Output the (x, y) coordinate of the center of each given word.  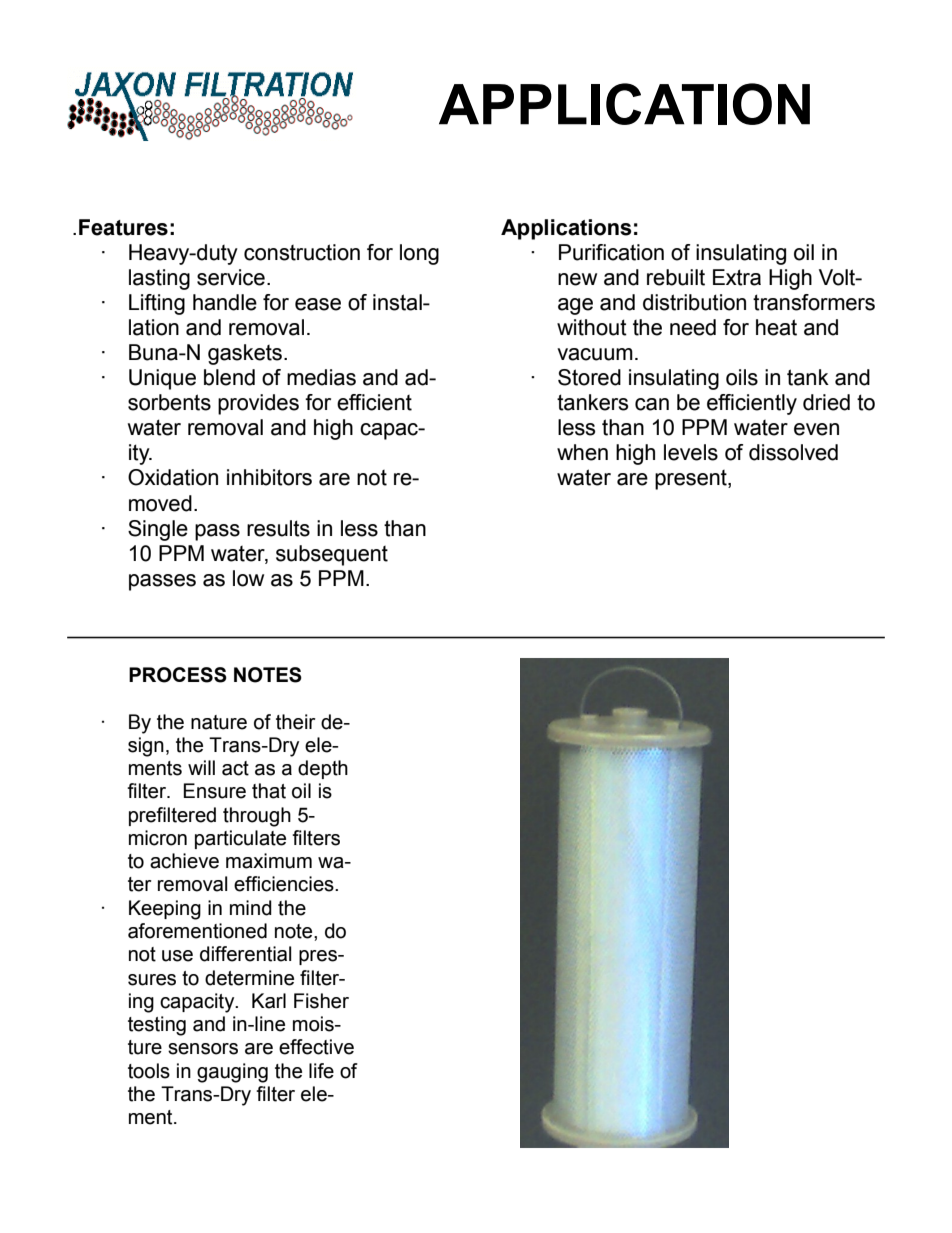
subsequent (332, 555)
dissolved (793, 452)
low (248, 578)
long (419, 254)
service (231, 277)
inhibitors (269, 477)
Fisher (321, 1001)
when (582, 452)
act (235, 768)
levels (691, 452)
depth (323, 769)
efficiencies (285, 884)
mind (251, 908)
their (296, 722)
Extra (737, 277)
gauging (232, 1073)
